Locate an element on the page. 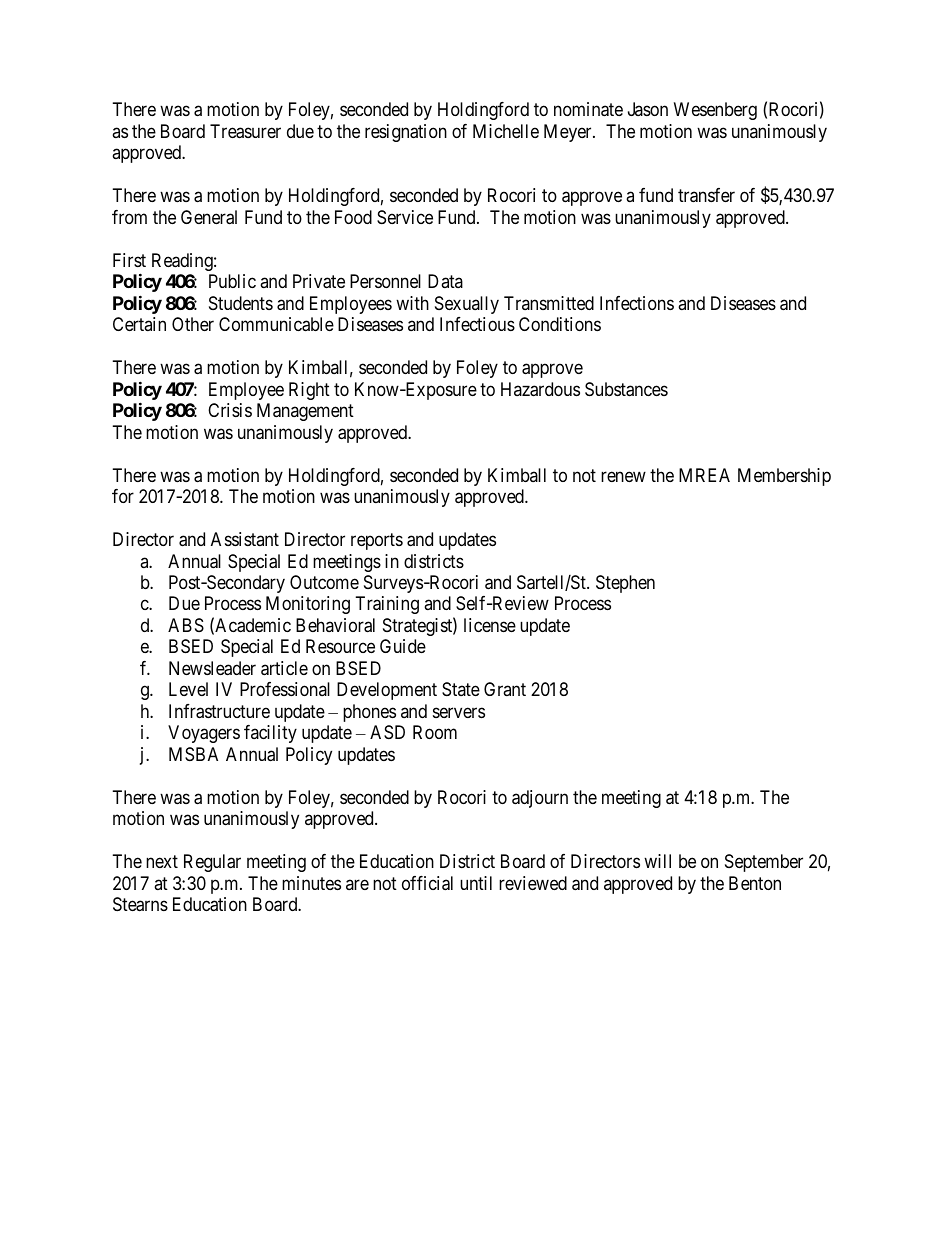 The width and height of the document is (952, 1233). Michelle is located at coordinates (506, 131).
